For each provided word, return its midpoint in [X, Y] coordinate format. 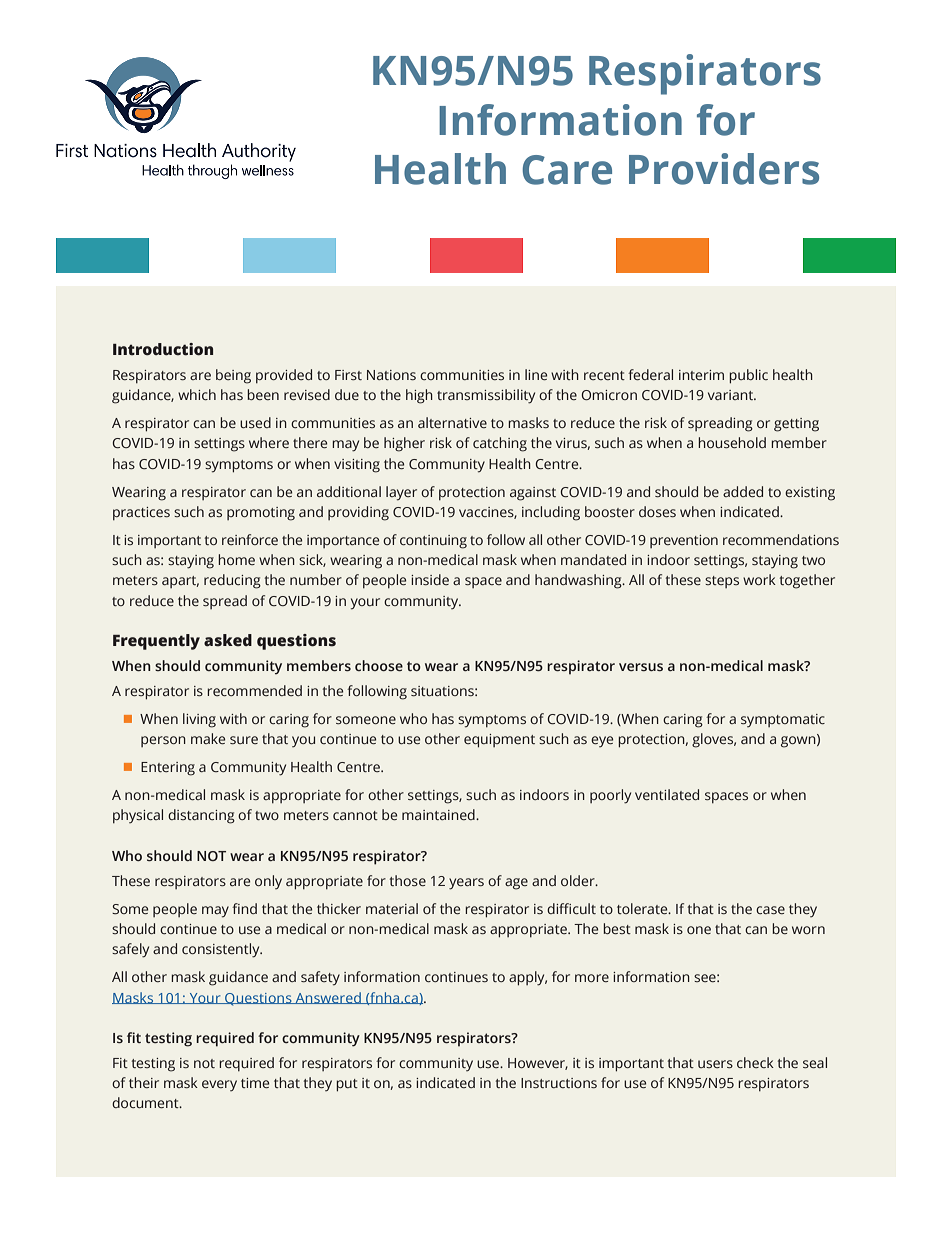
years [466, 884]
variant [732, 395]
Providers [724, 169]
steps [722, 582]
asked [228, 640]
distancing [201, 816]
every [219, 1085]
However [538, 1064]
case [770, 910]
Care [567, 170]
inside [430, 579]
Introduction [163, 349]
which [197, 394]
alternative [452, 422]
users [715, 1064]
